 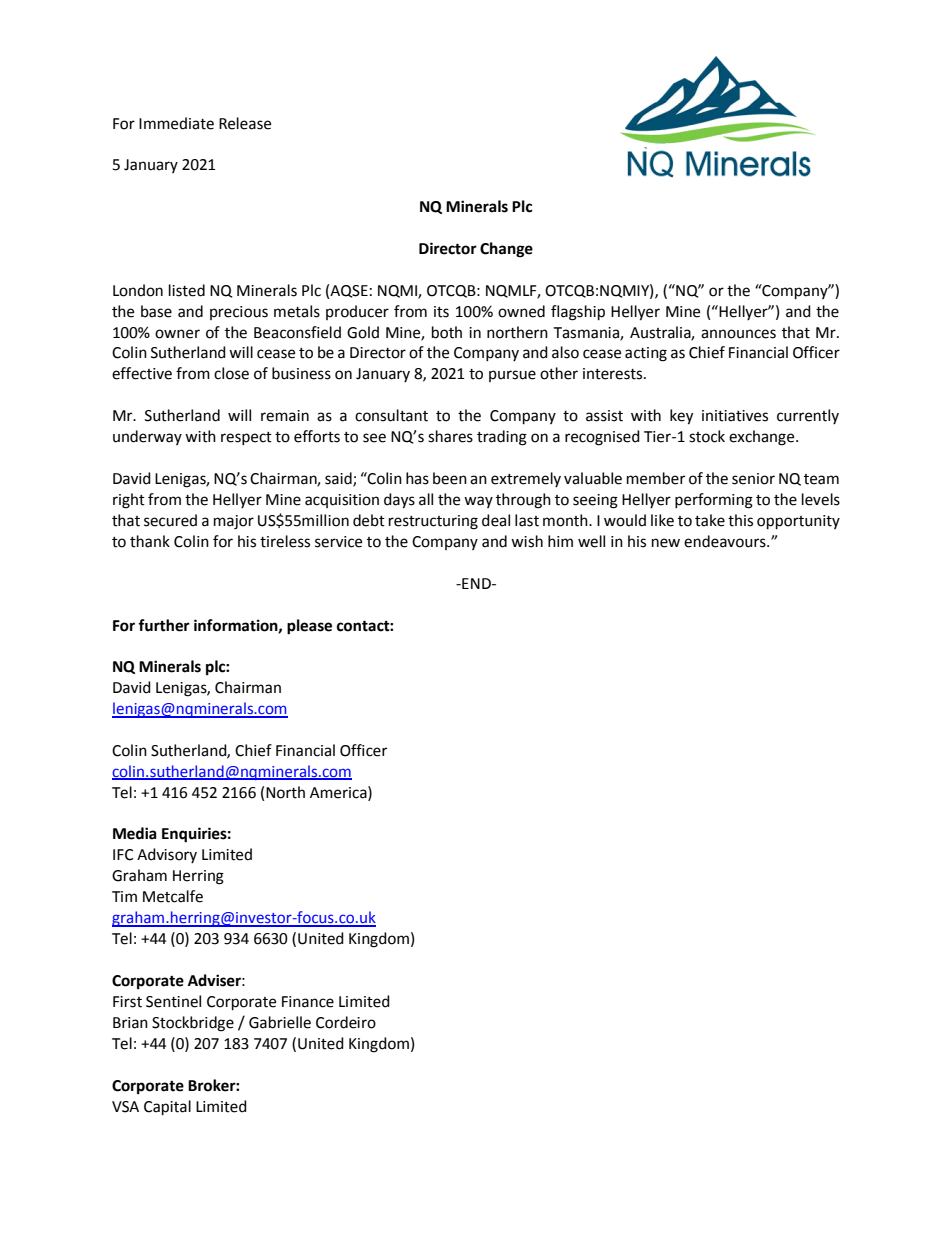 I want to click on Finance, so click(x=308, y=1002).
